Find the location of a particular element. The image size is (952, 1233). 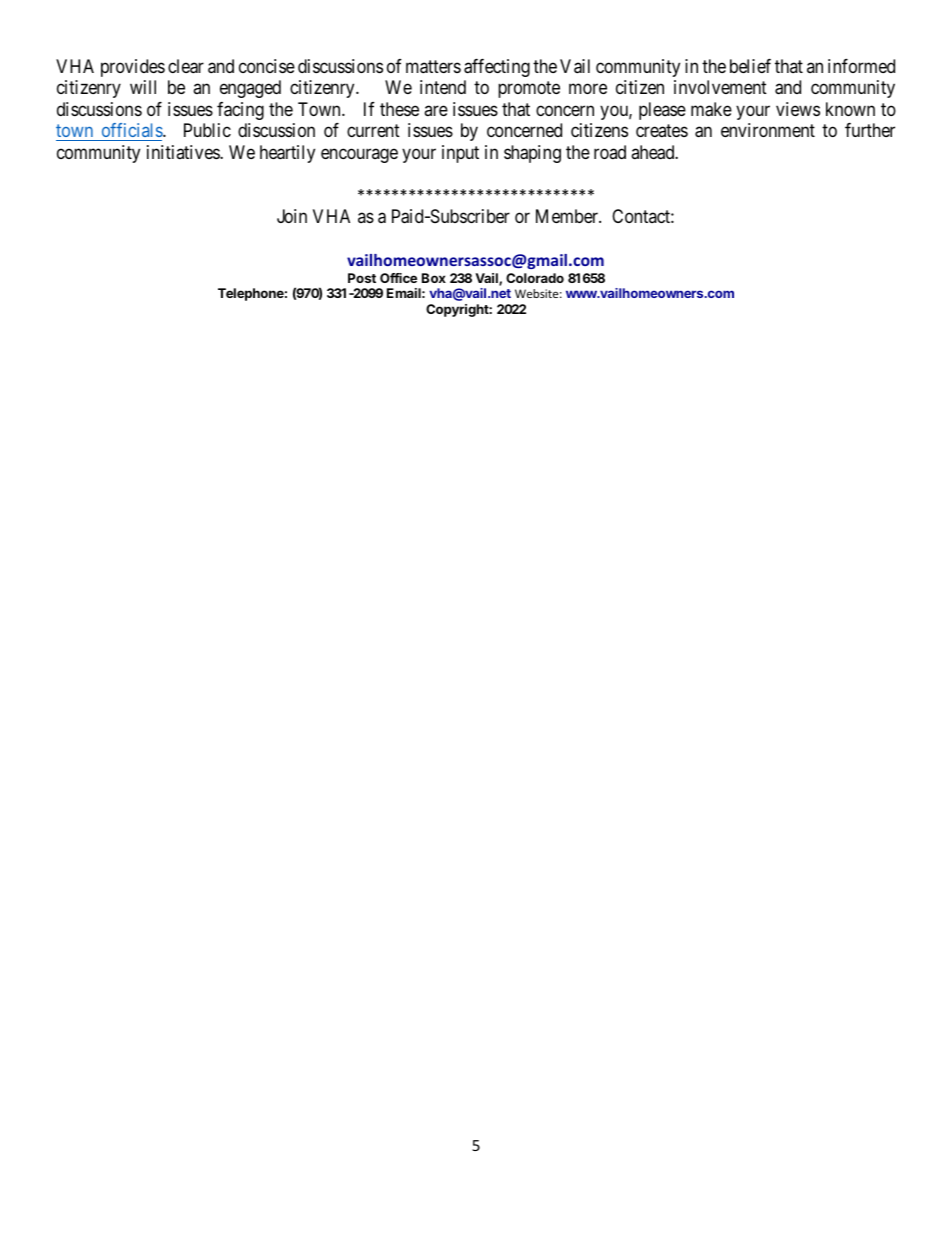

Post is located at coordinates (362, 278).
